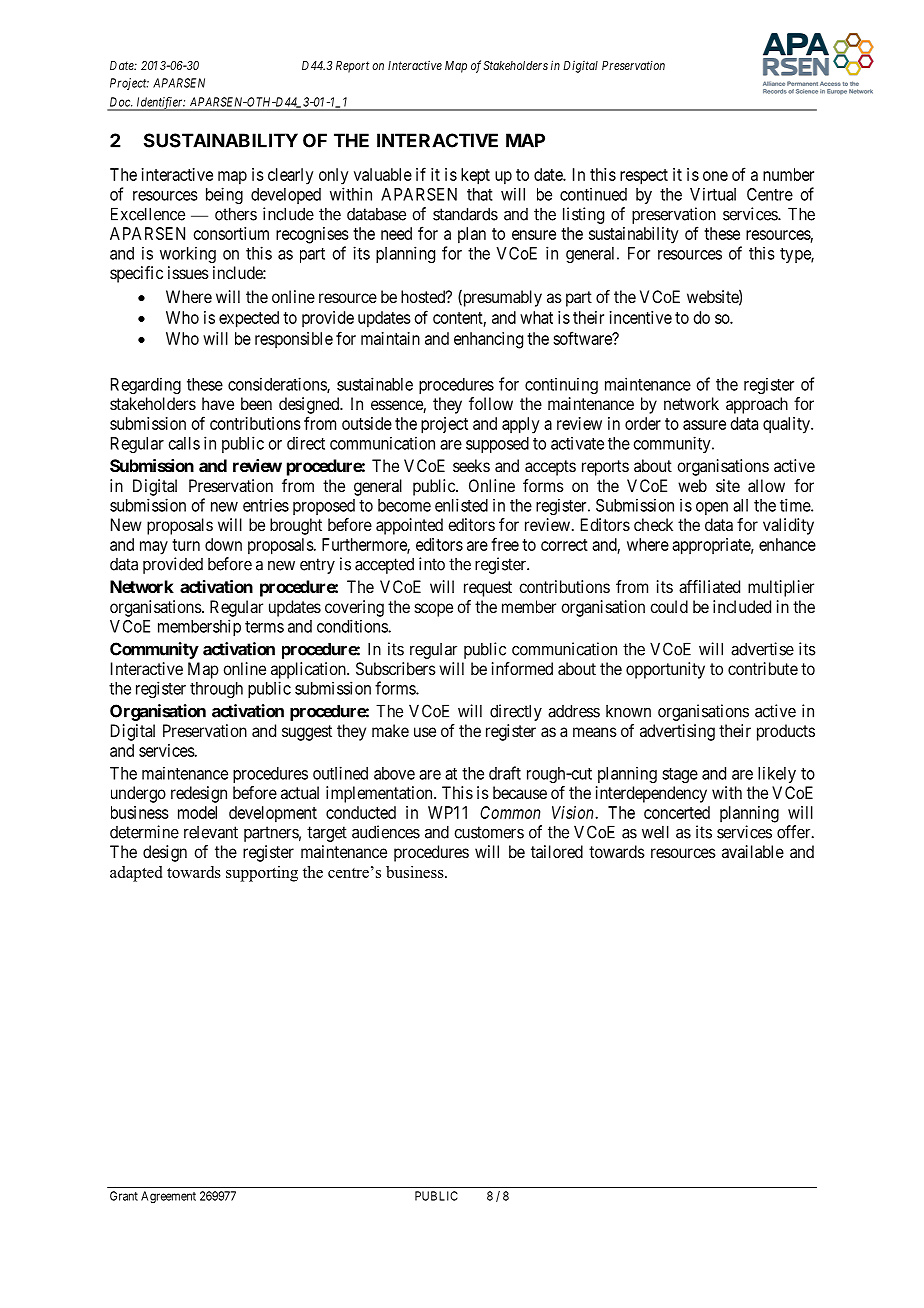 This document has height=1308, width=924. Describe the element at coordinates (715, 176) in the document. I see `one` at that location.
